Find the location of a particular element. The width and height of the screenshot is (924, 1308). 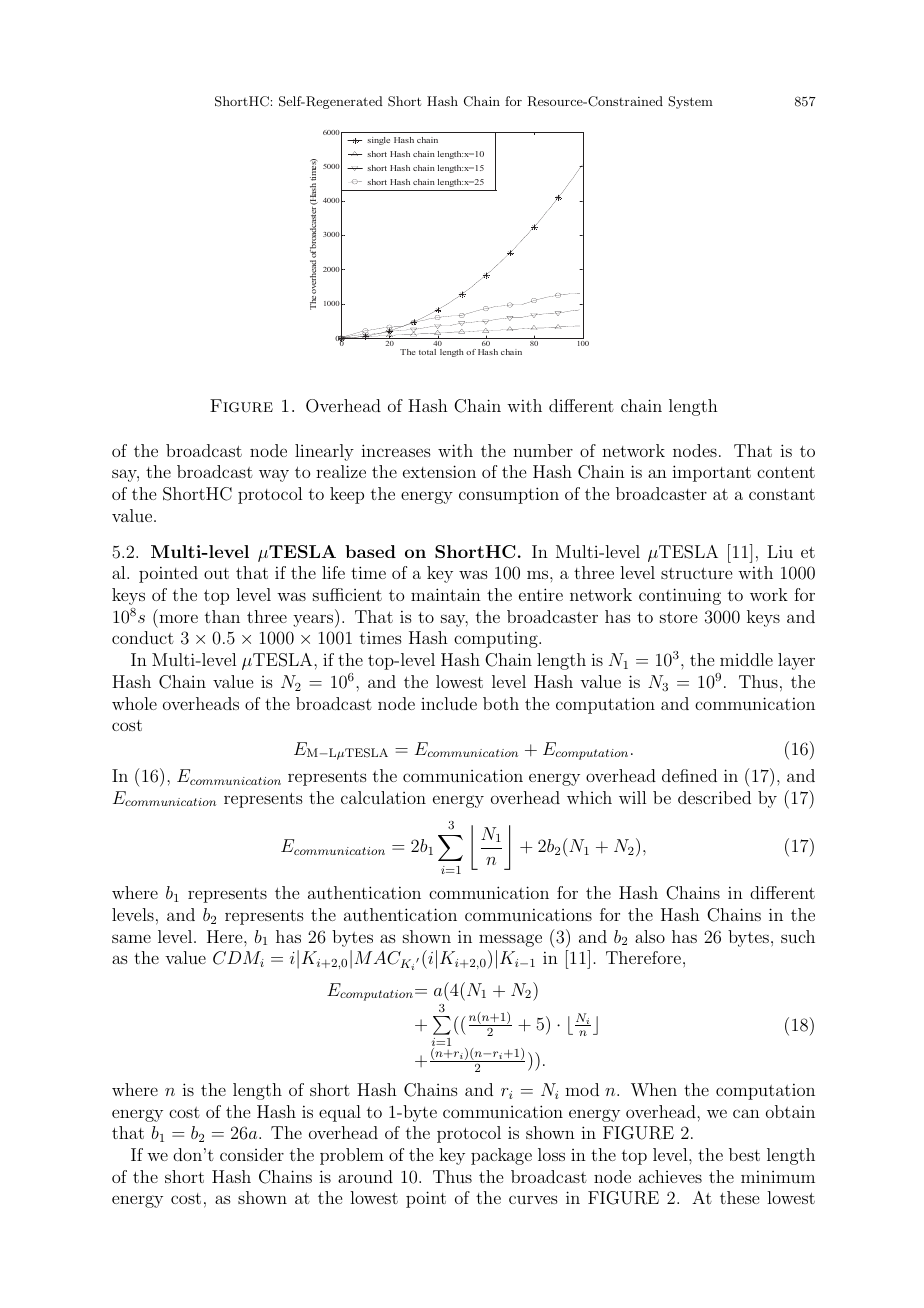

total is located at coordinates (427, 352).
